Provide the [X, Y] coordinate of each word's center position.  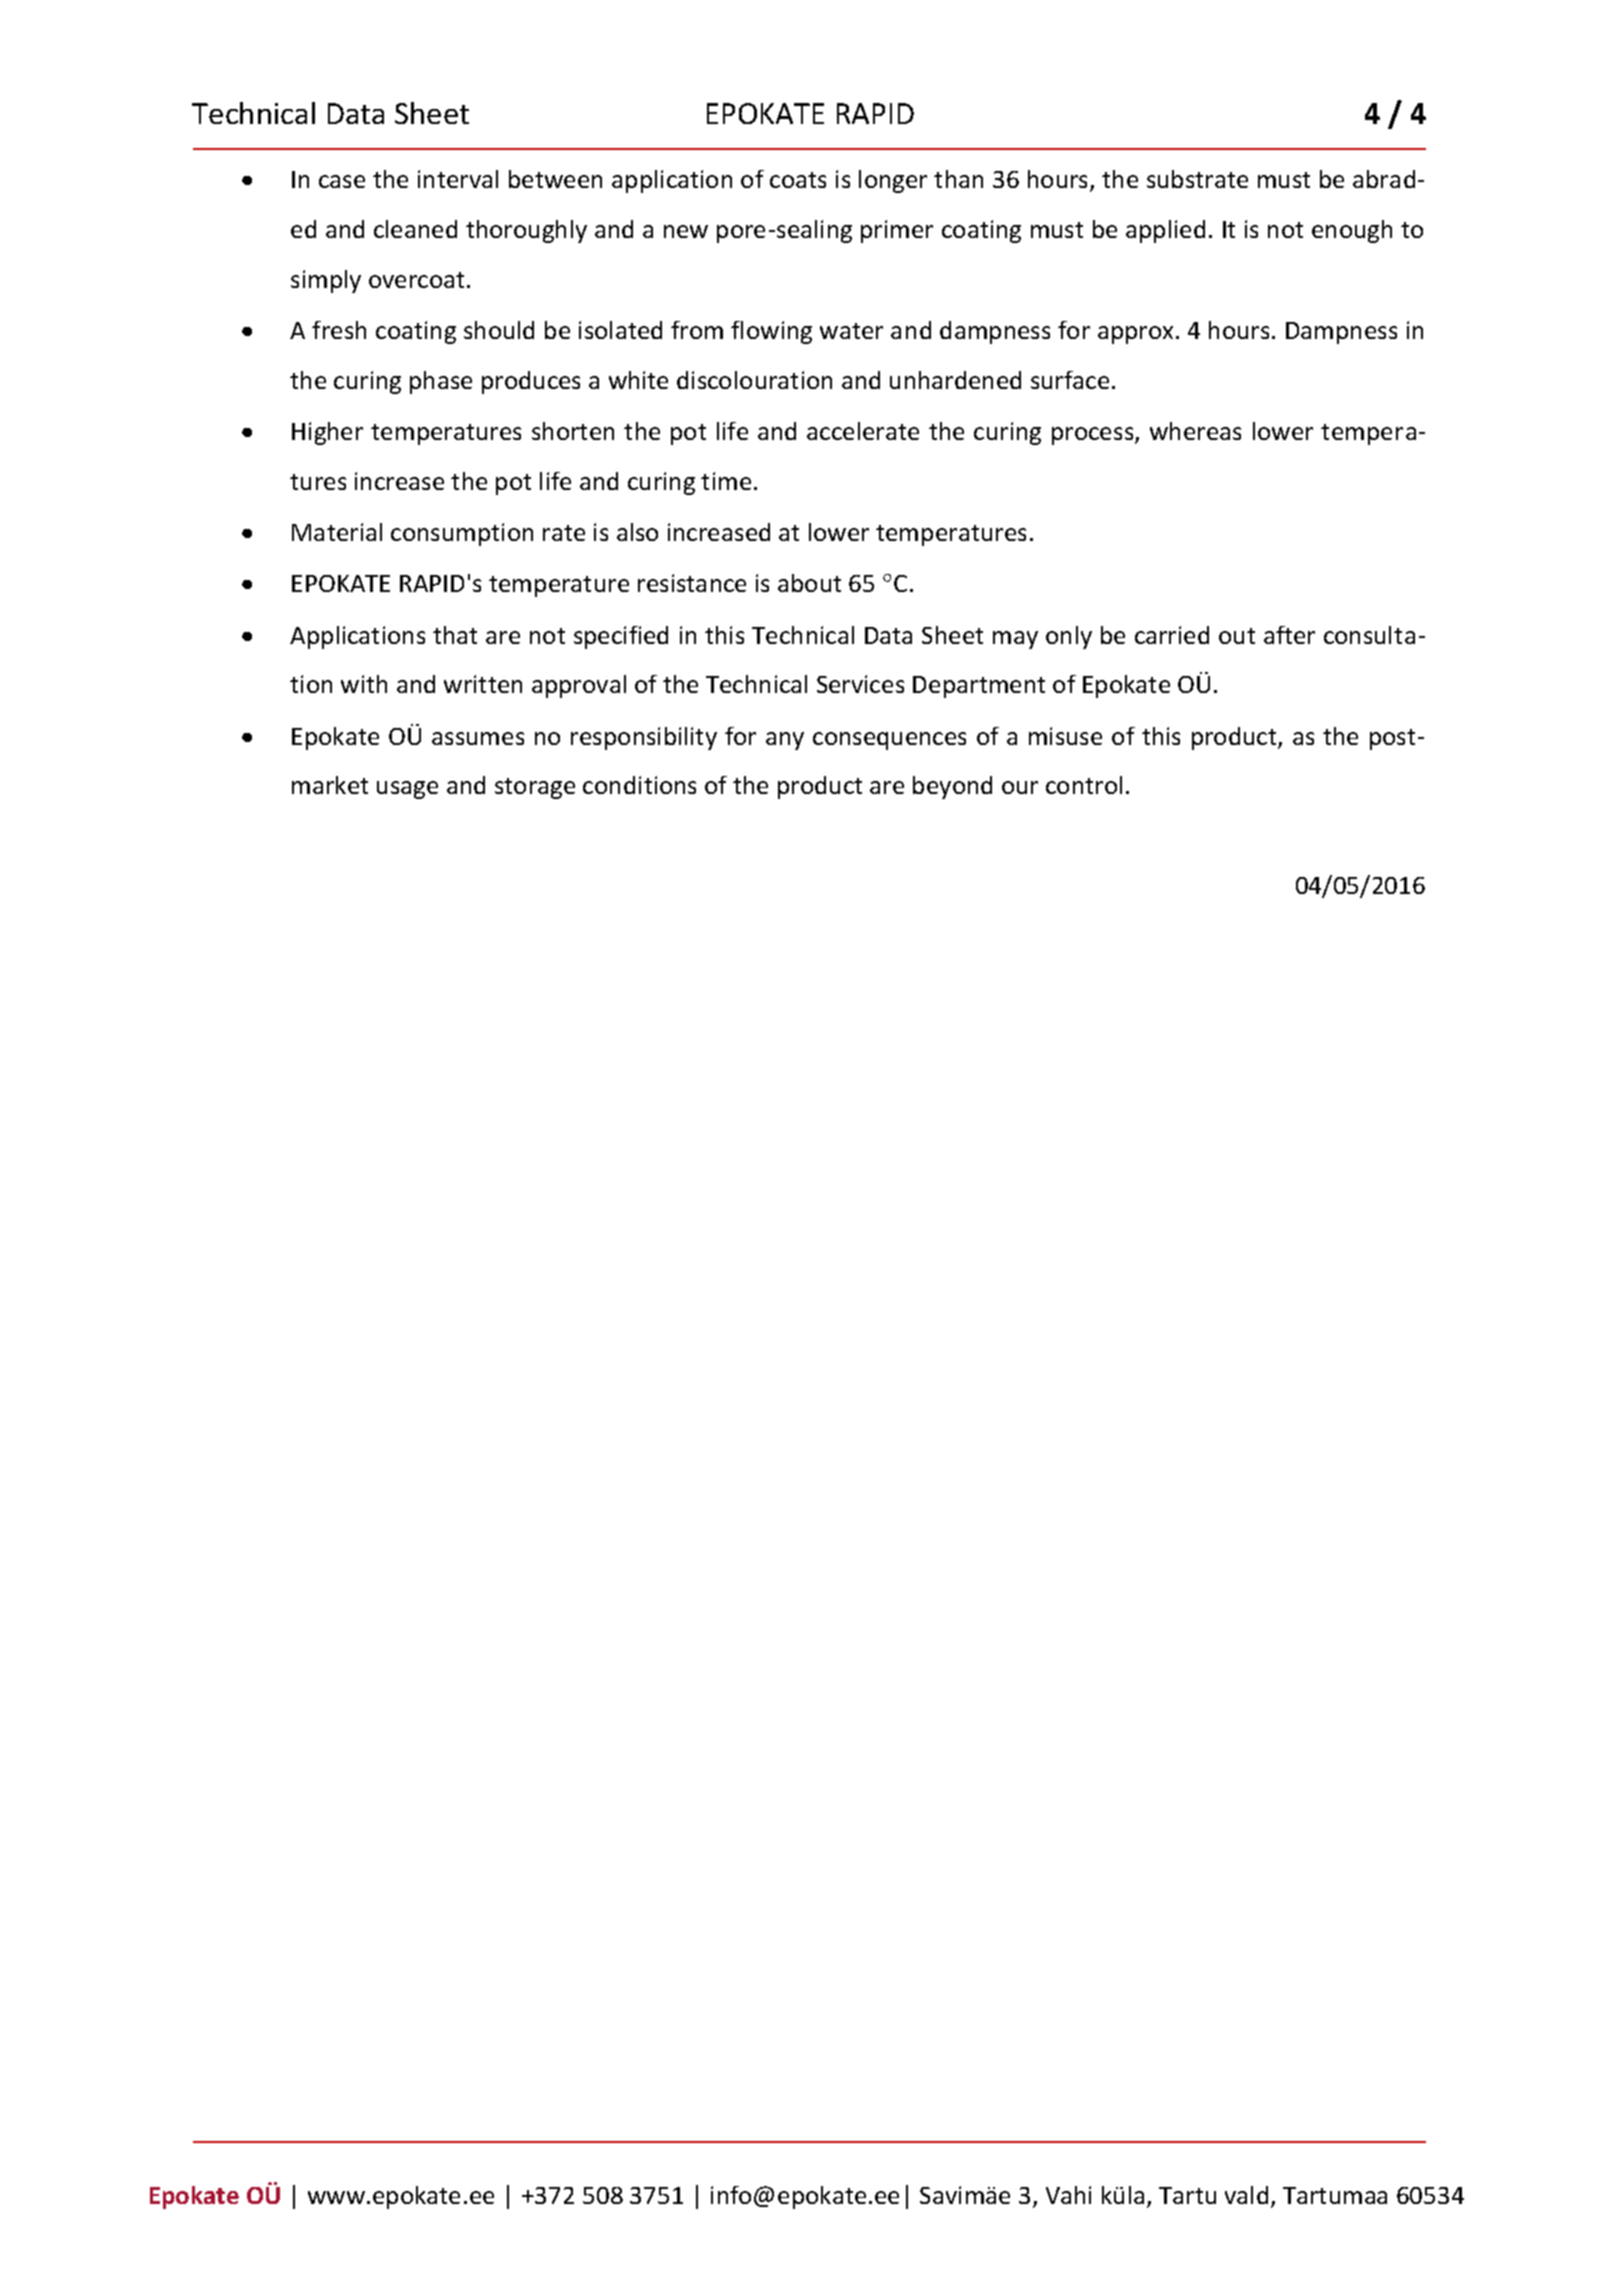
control [1084, 785]
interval [458, 179]
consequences [889, 741]
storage [535, 788]
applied [1165, 231]
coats [798, 180]
